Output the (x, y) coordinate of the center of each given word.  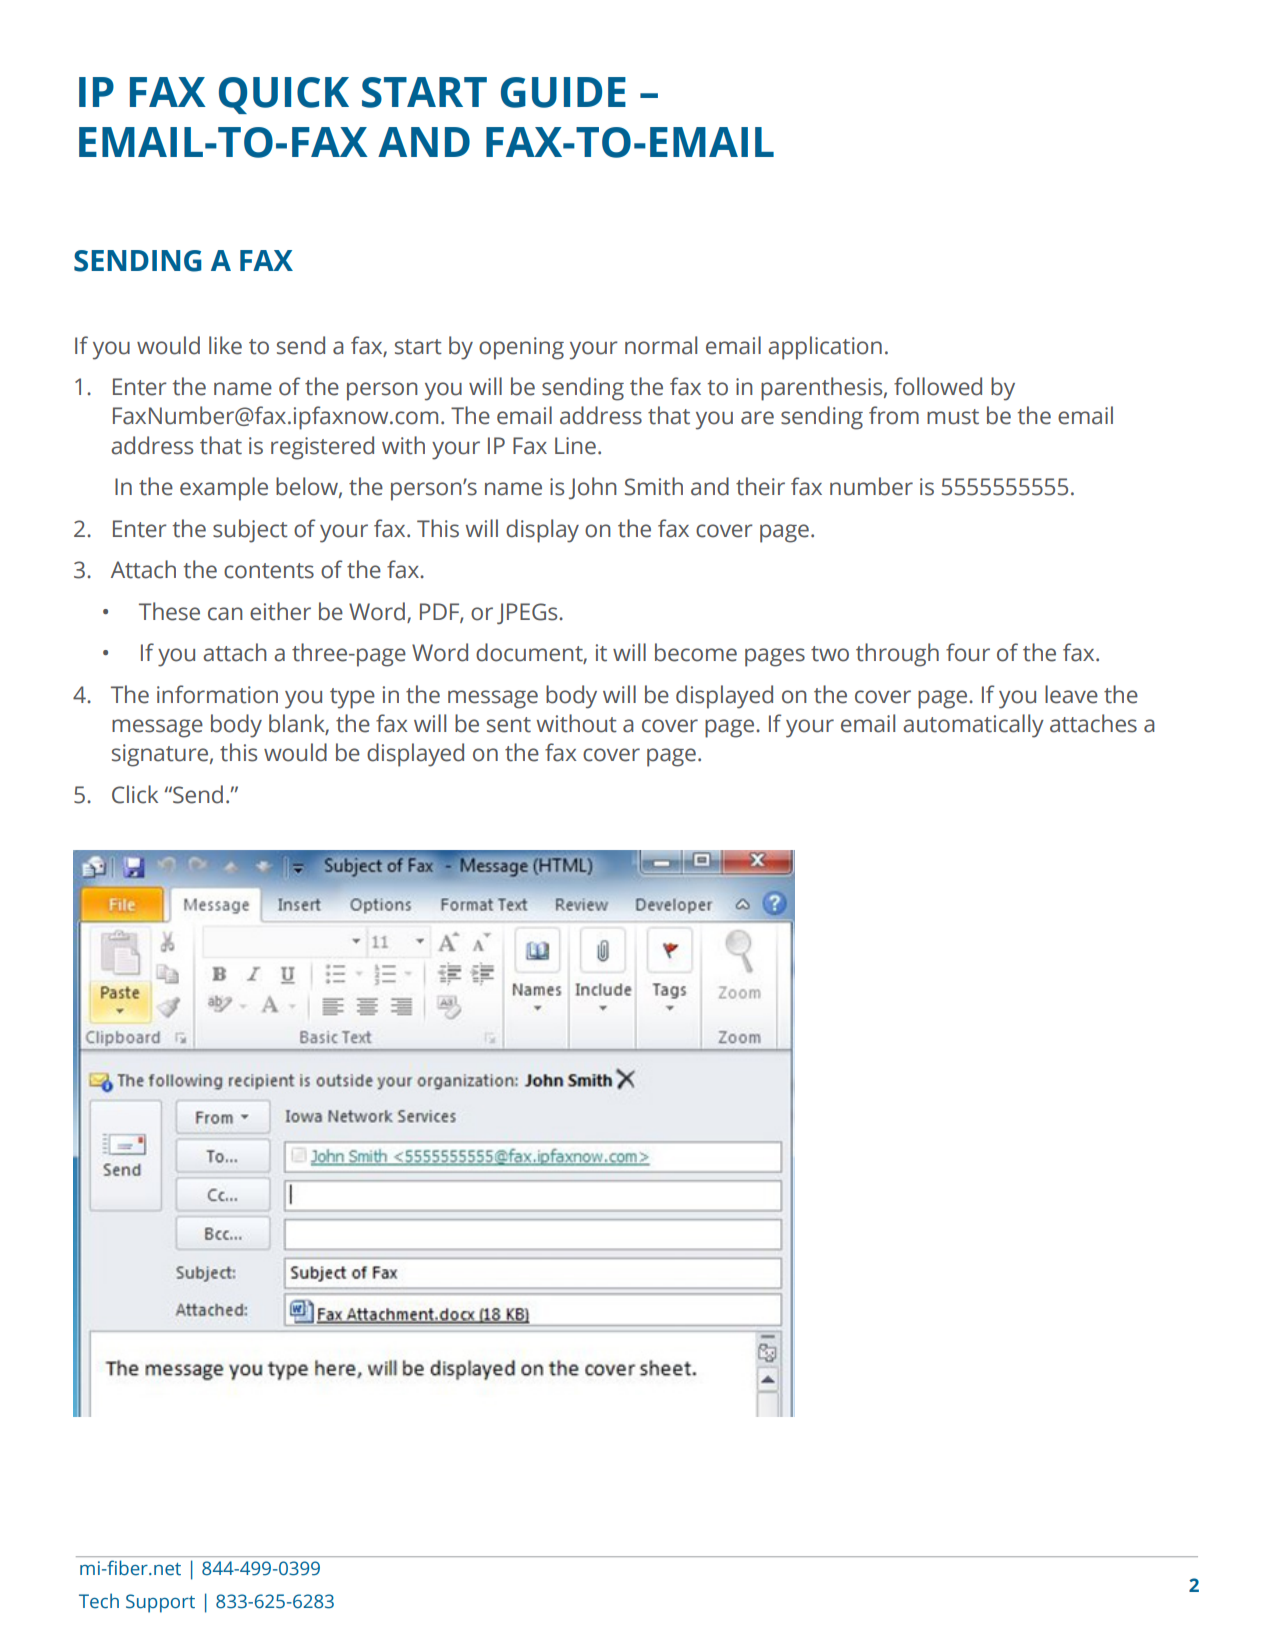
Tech (99, 1601)
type (352, 698)
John (593, 488)
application (825, 348)
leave (1071, 694)
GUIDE (563, 92)
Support (160, 1603)
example (224, 489)
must (953, 417)
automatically (973, 726)
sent (509, 725)
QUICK (284, 95)
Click (135, 794)
